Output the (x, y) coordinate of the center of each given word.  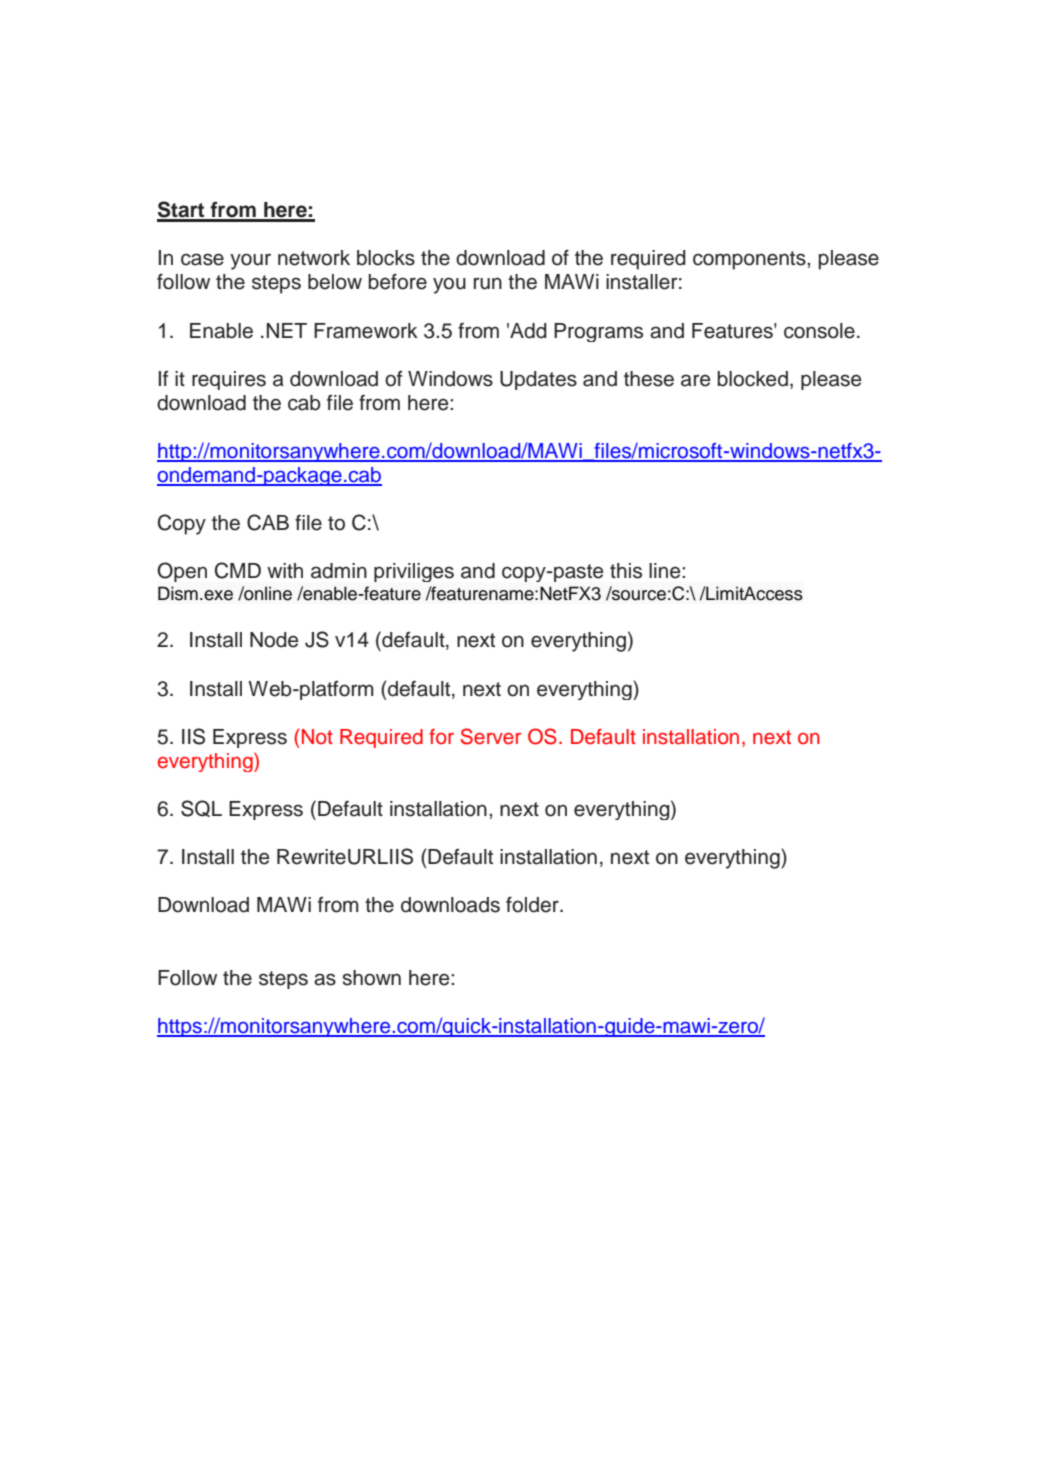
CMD (238, 570)
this (626, 571)
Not (317, 737)
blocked (752, 379)
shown (371, 978)
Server (491, 736)
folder (533, 904)
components (750, 260)
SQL (201, 808)
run (488, 283)
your (250, 261)
